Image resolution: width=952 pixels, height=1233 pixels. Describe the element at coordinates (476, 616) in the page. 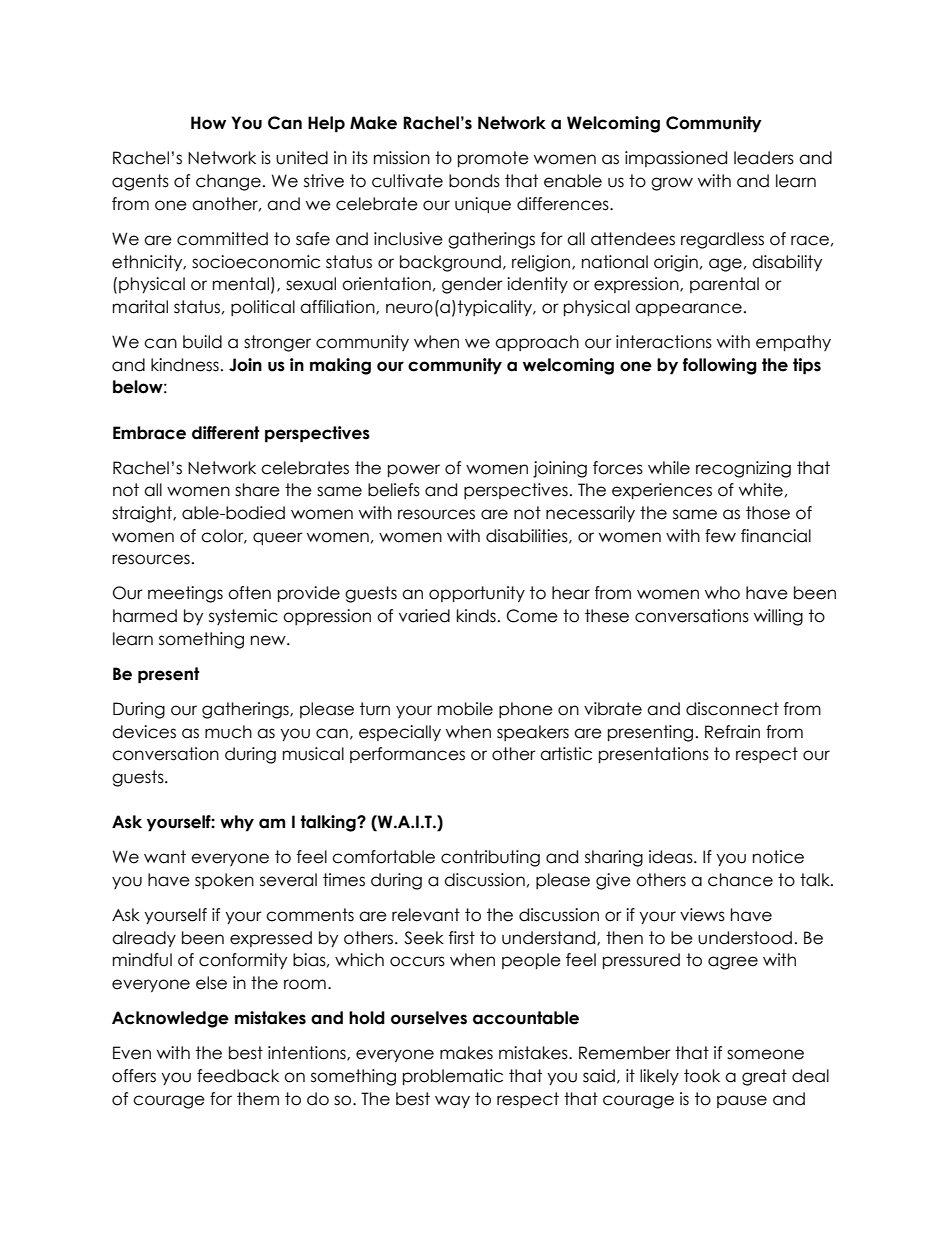

I see `kinds` at that location.
